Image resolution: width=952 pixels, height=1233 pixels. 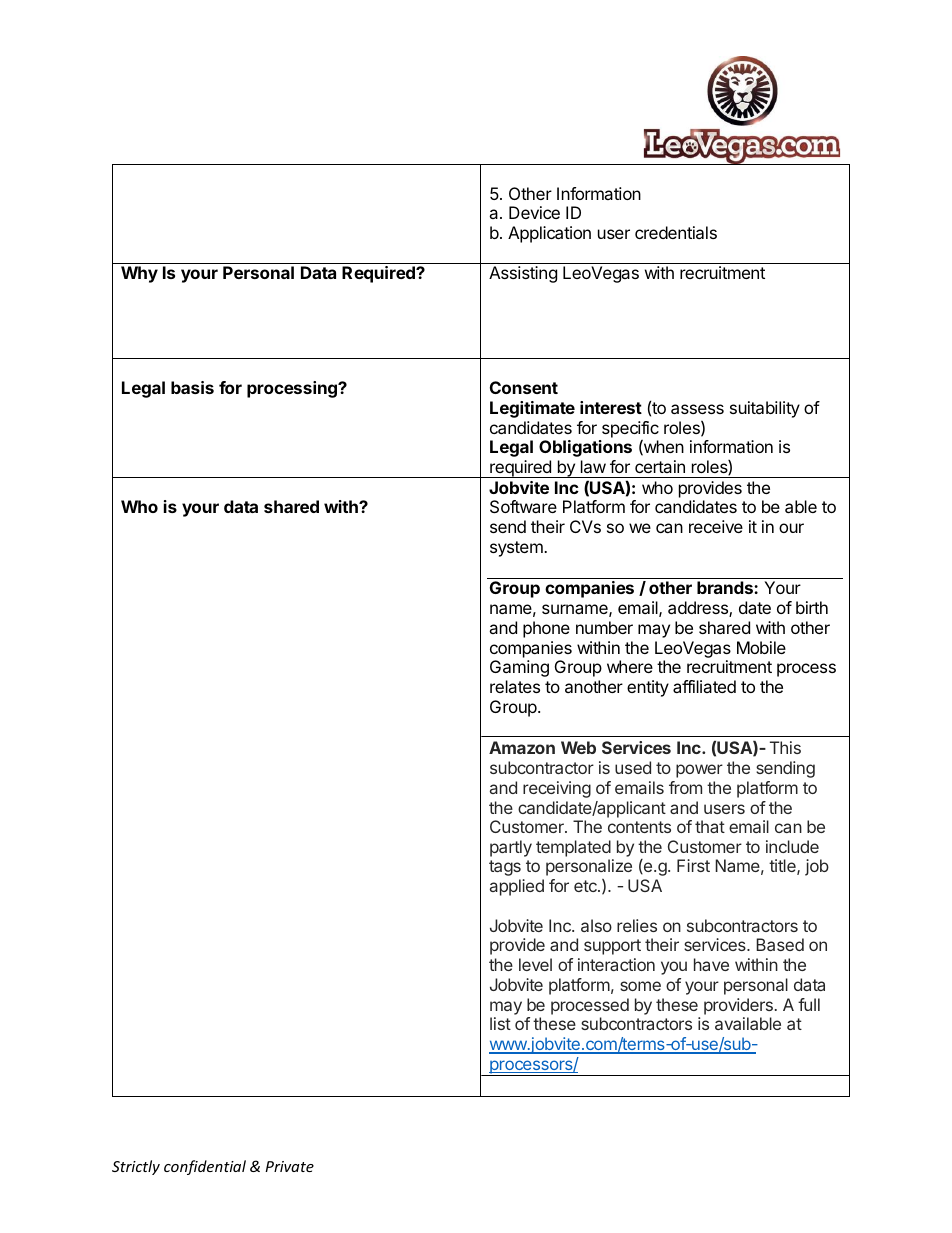 I want to click on basis, so click(x=192, y=387).
